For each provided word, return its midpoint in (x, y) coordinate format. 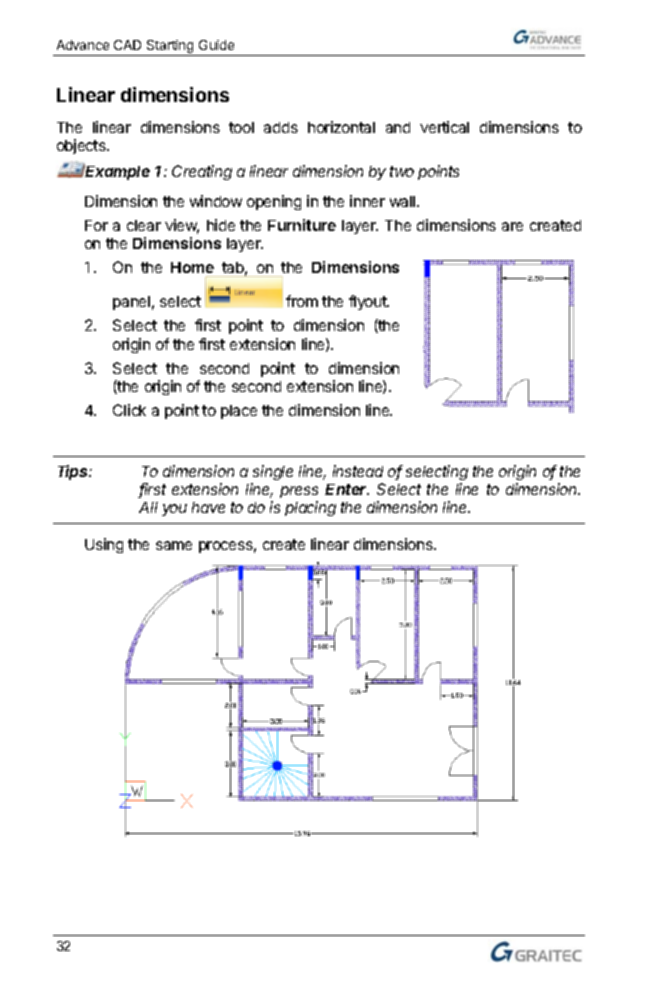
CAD (127, 45)
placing (310, 508)
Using (104, 545)
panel (131, 303)
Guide (216, 45)
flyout (369, 302)
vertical (444, 127)
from (302, 301)
